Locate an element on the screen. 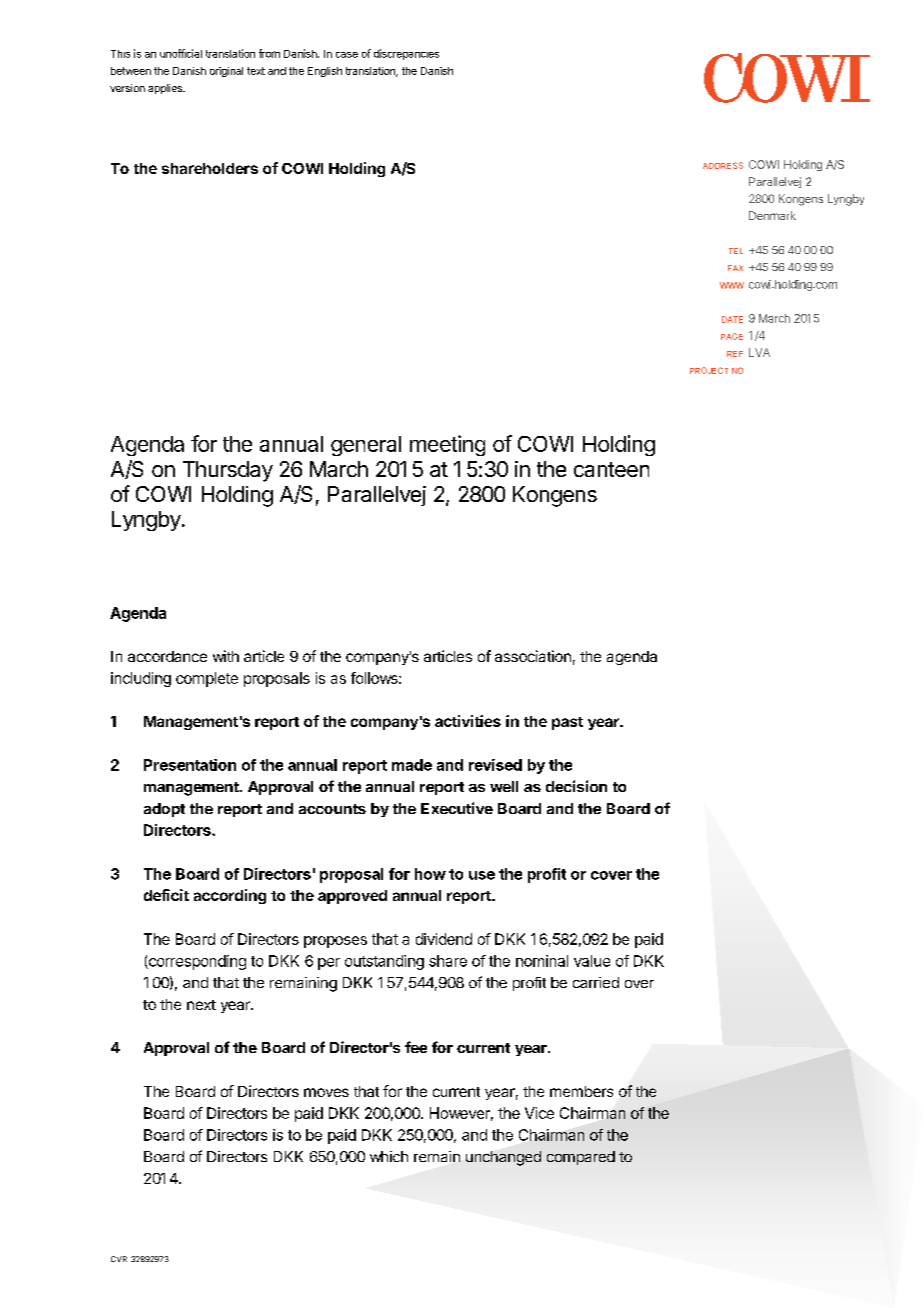  ADDRESS is located at coordinates (723, 165).
